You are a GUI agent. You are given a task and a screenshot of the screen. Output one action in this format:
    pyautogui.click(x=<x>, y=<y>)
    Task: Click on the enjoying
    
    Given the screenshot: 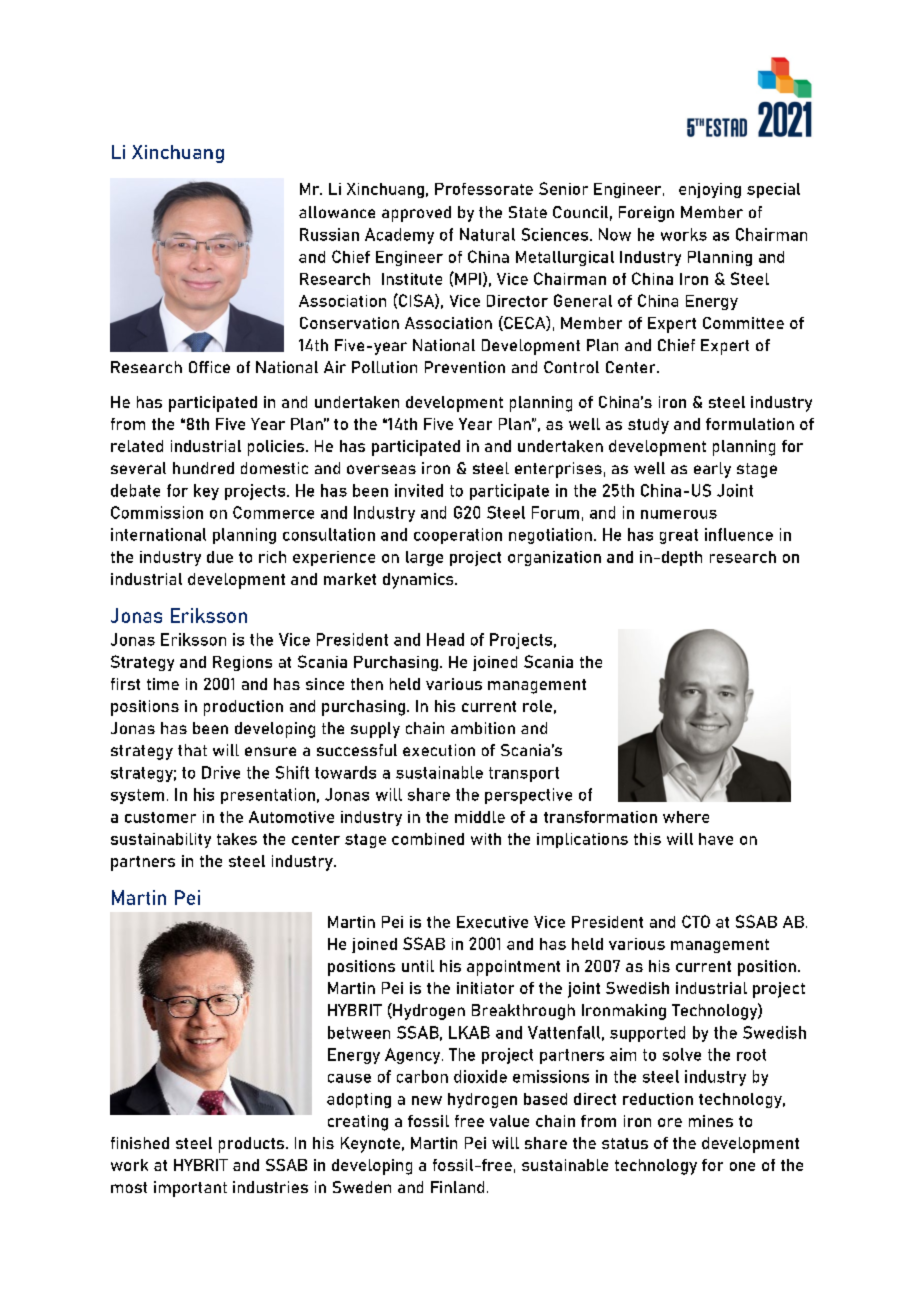 What is the action you would take?
    pyautogui.click(x=710, y=190)
